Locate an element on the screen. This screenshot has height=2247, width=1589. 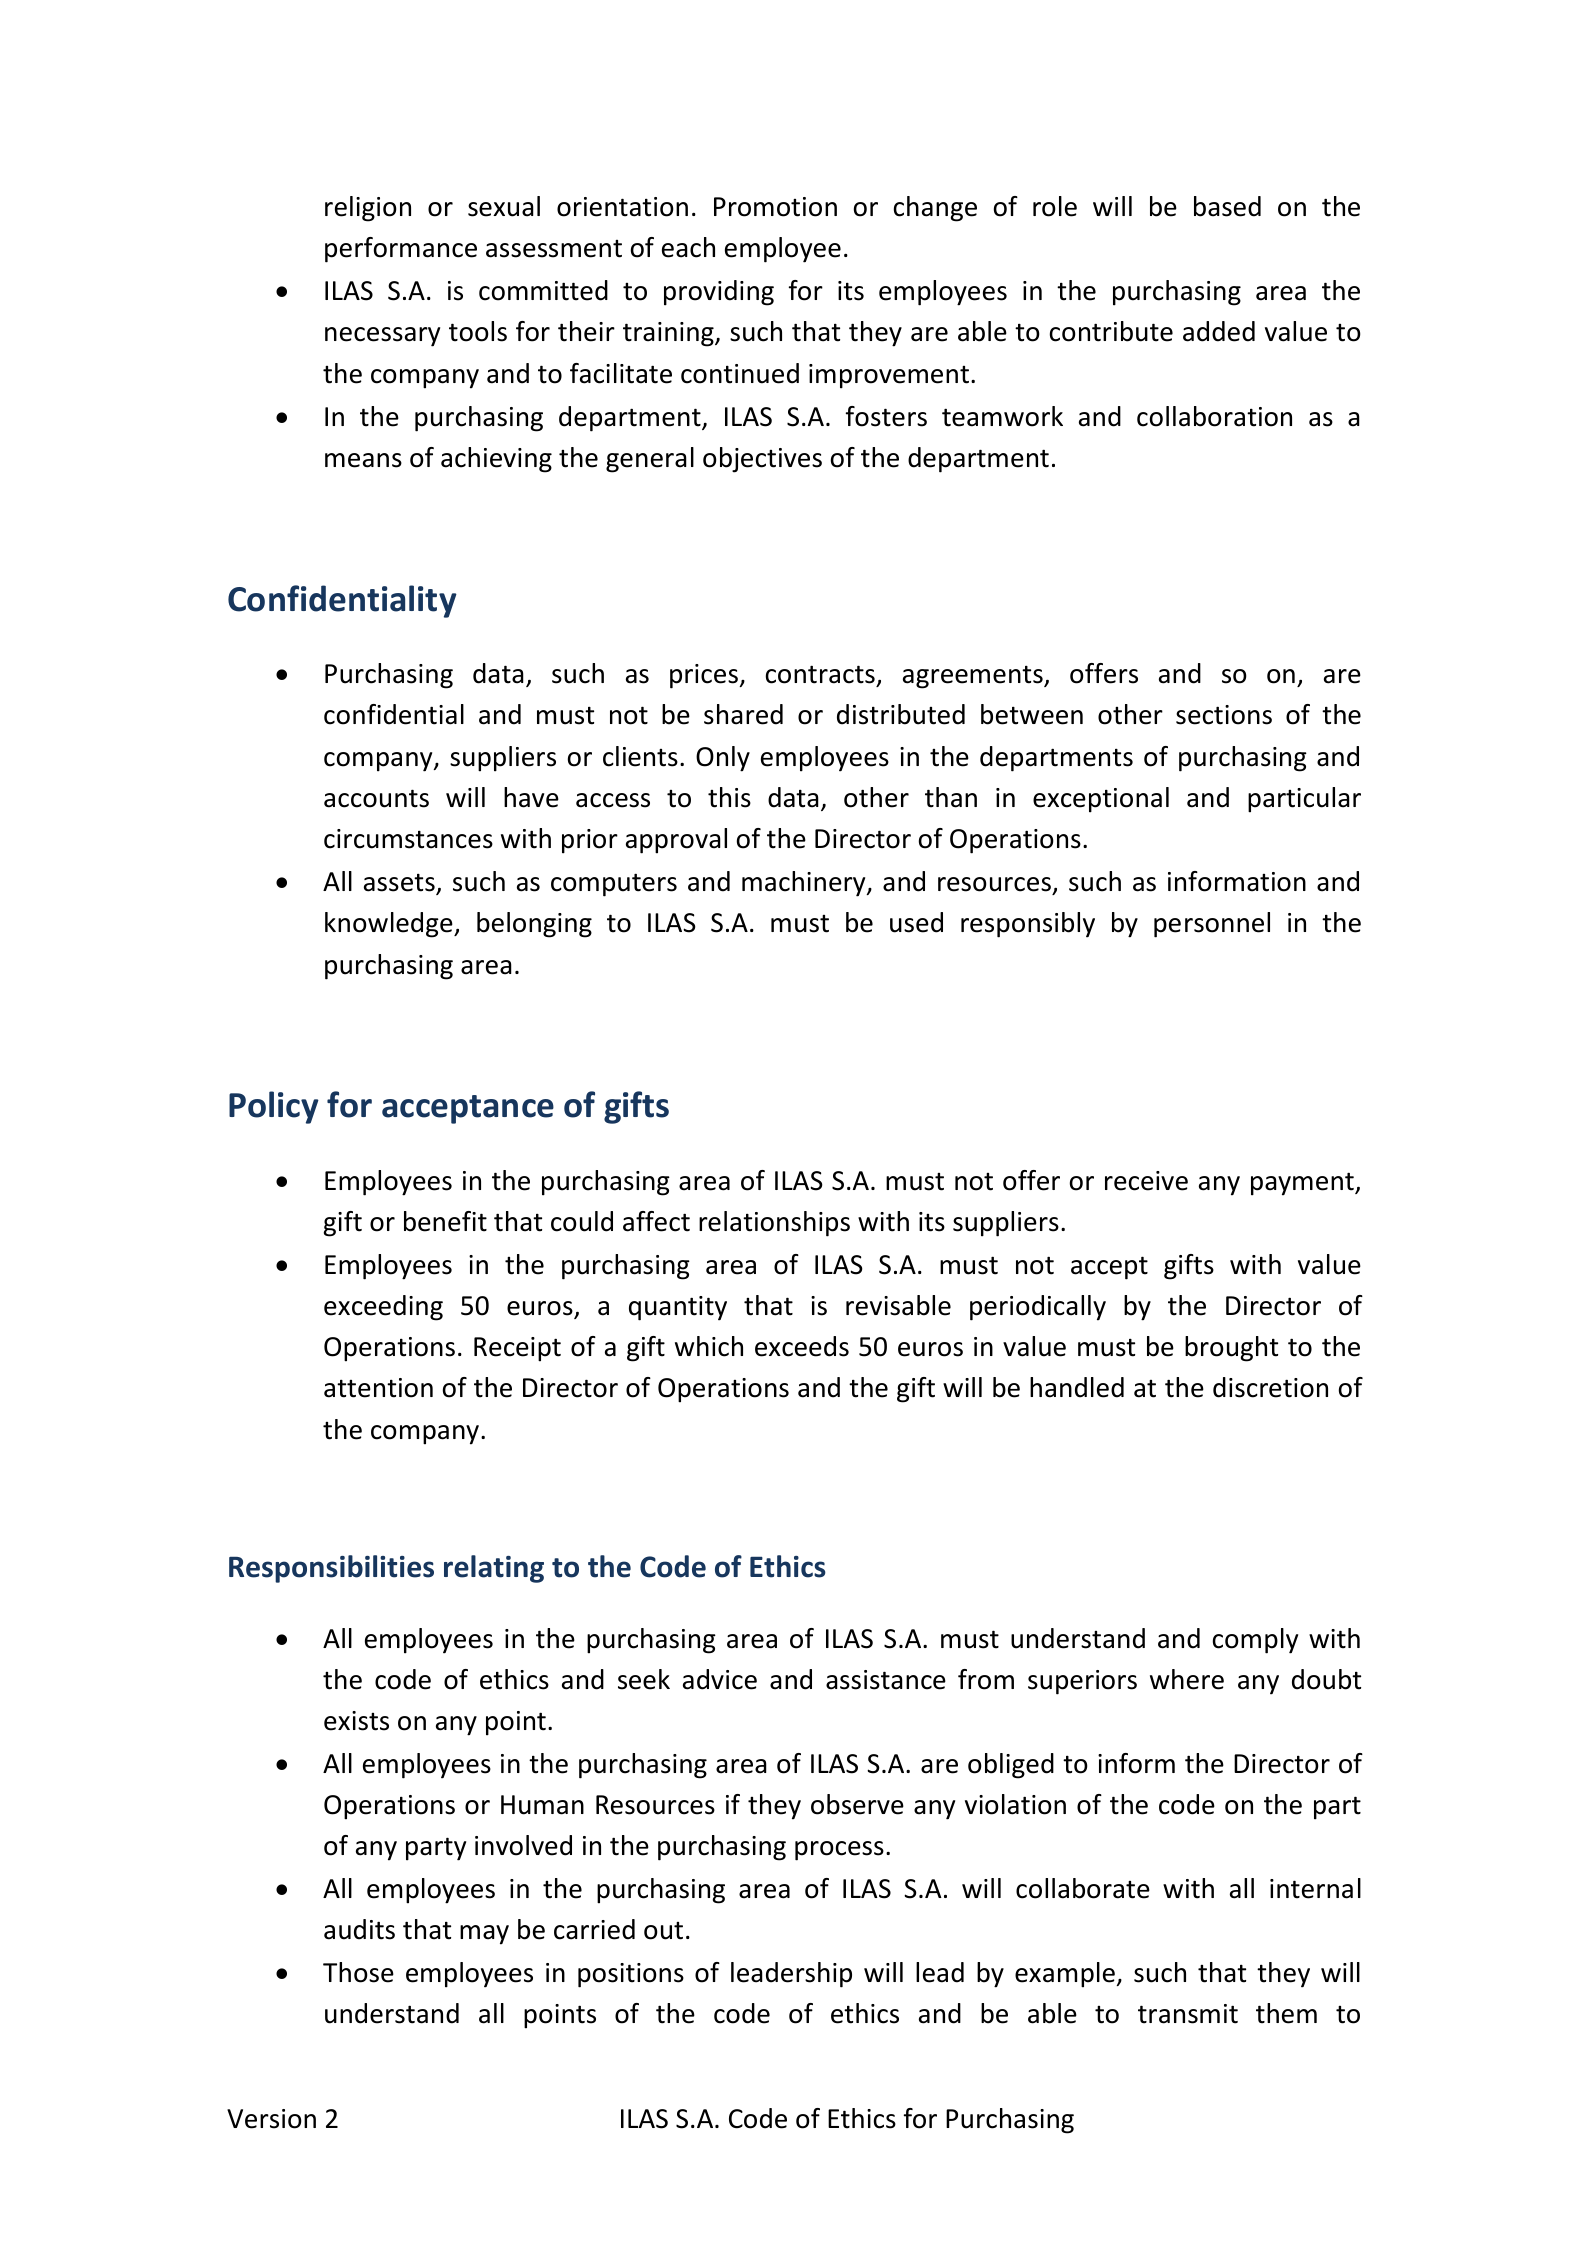
Promotion is located at coordinates (775, 207).
